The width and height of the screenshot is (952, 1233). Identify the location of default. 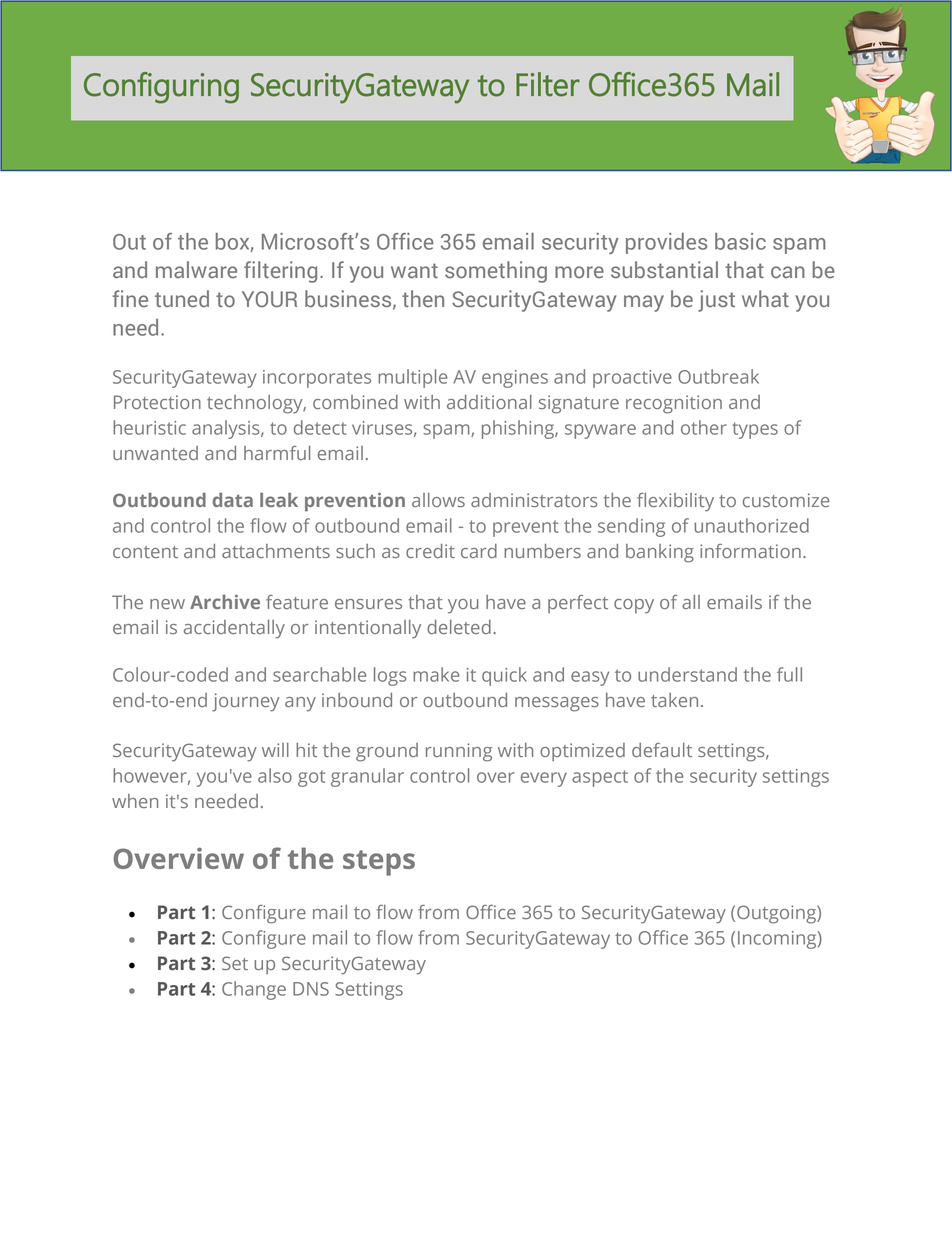
(662, 750).
